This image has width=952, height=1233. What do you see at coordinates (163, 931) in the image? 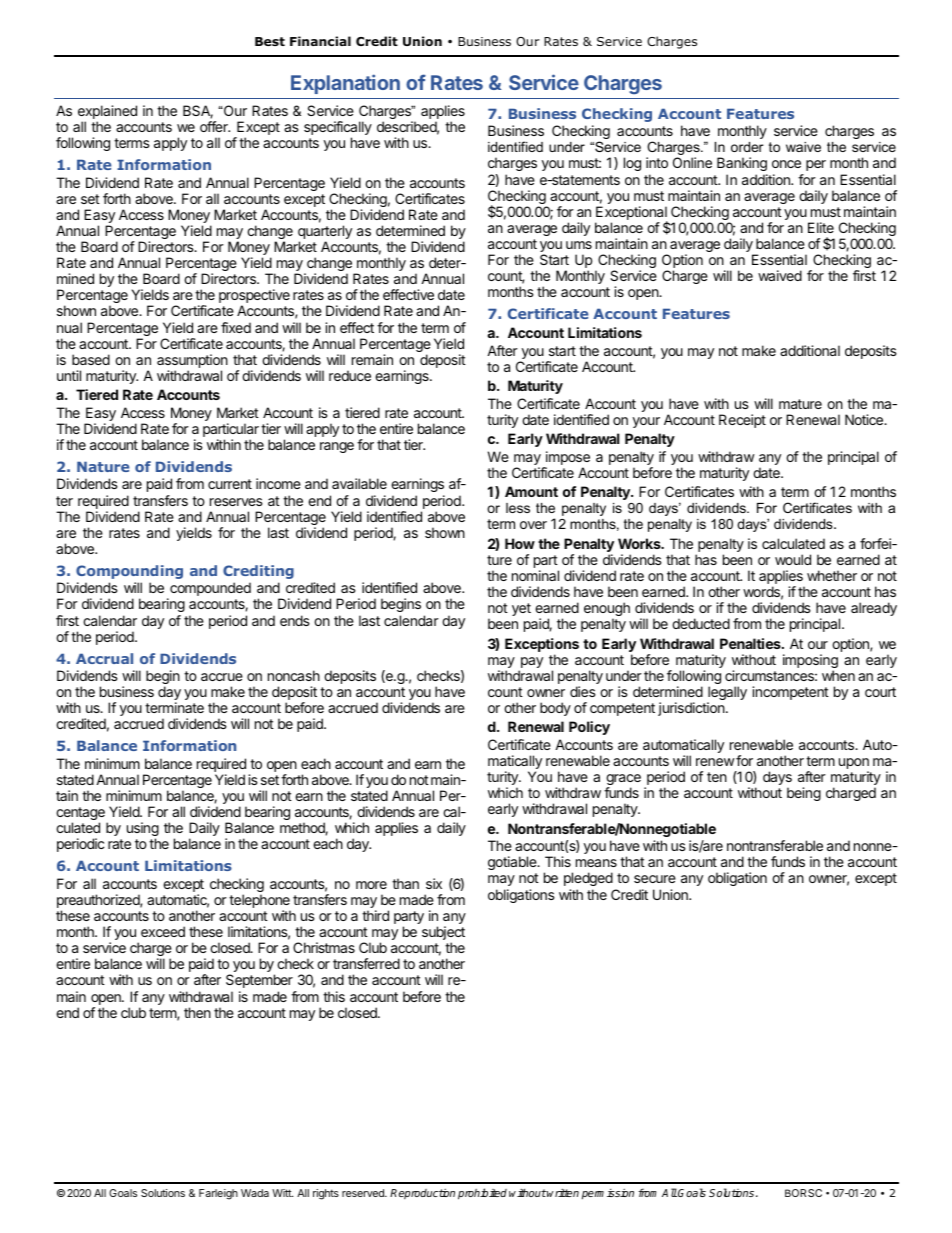
I see `exceed` at bounding box center [163, 931].
